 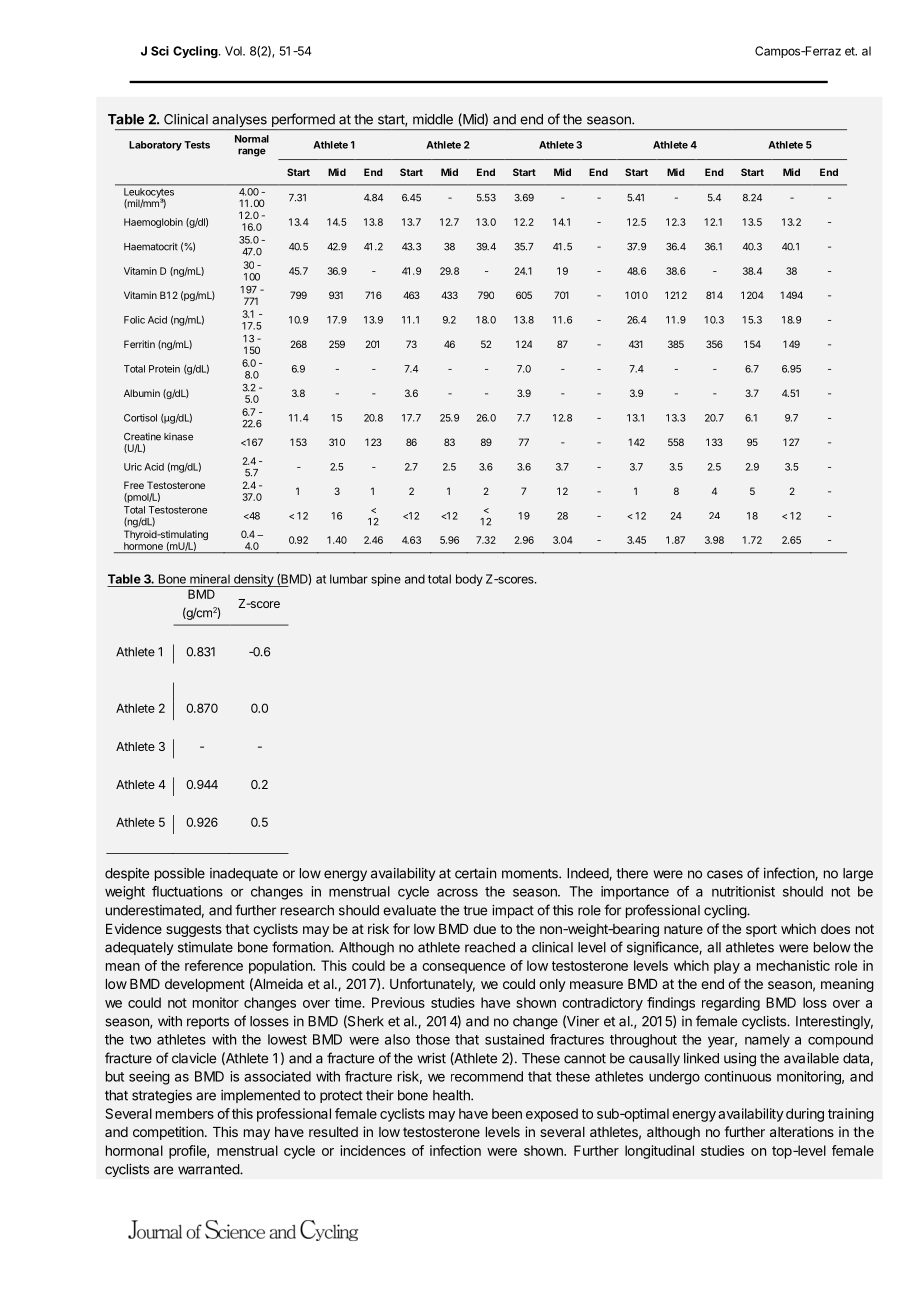 What do you see at coordinates (469, 580) in the screenshot?
I see `body` at bounding box center [469, 580].
